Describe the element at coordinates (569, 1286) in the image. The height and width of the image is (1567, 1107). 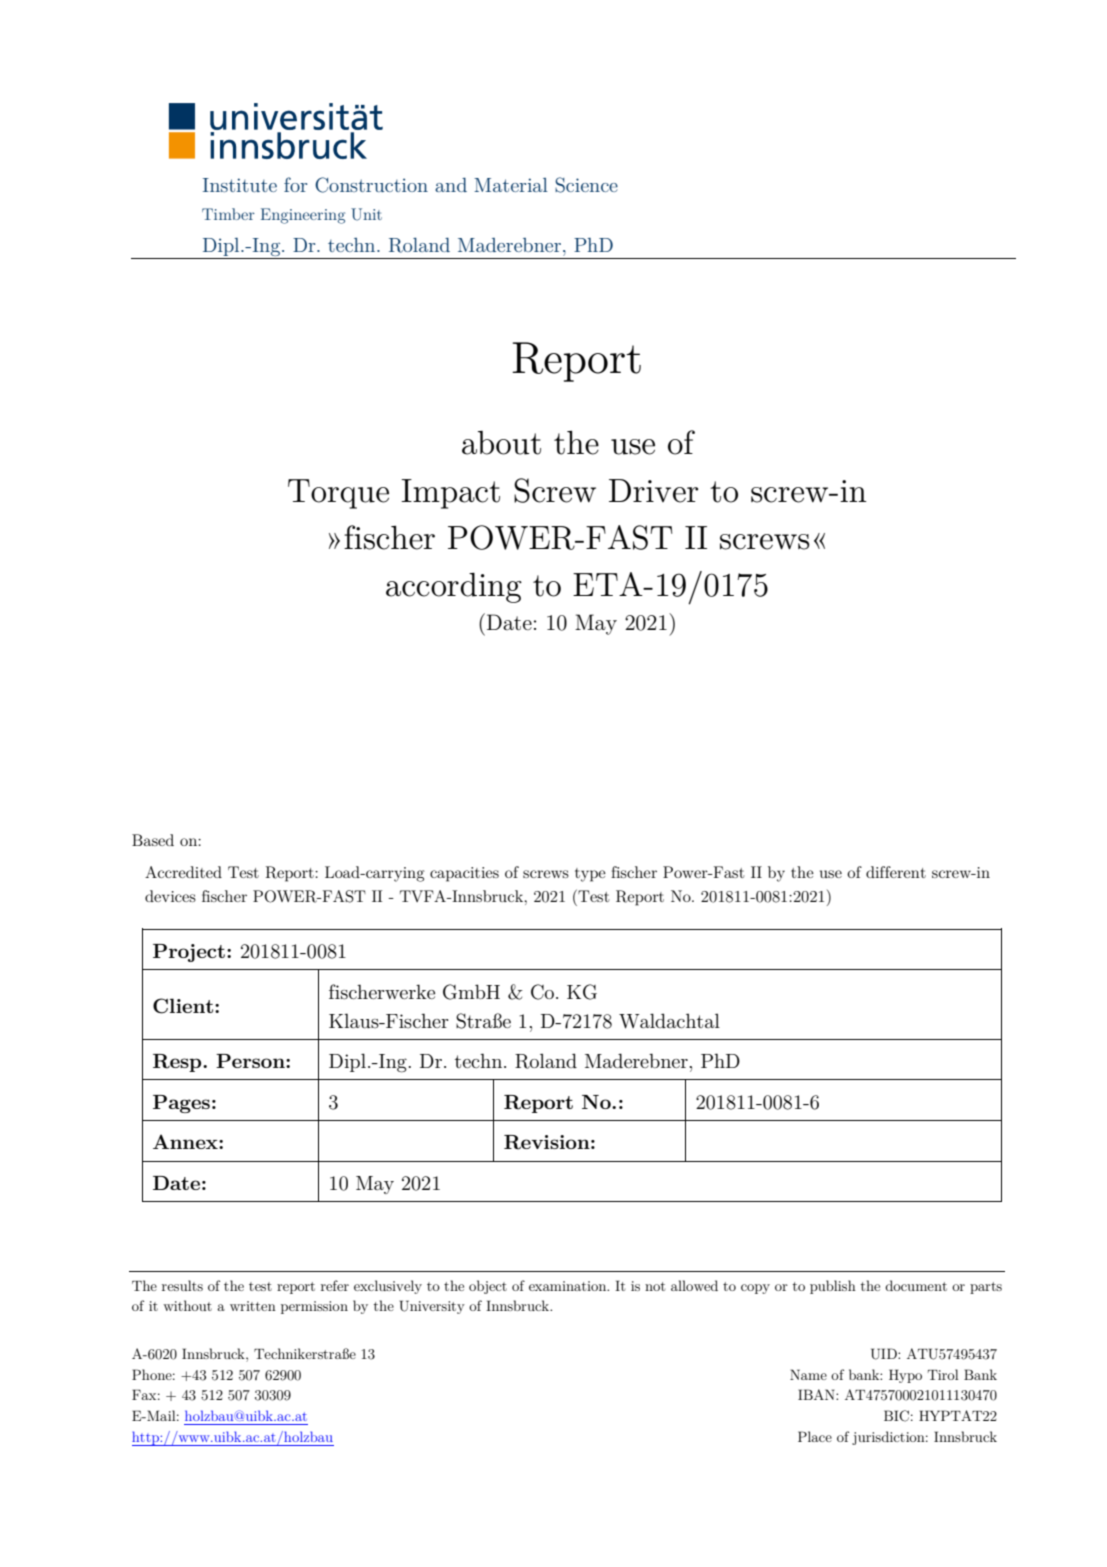
I see `examination` at that location.
